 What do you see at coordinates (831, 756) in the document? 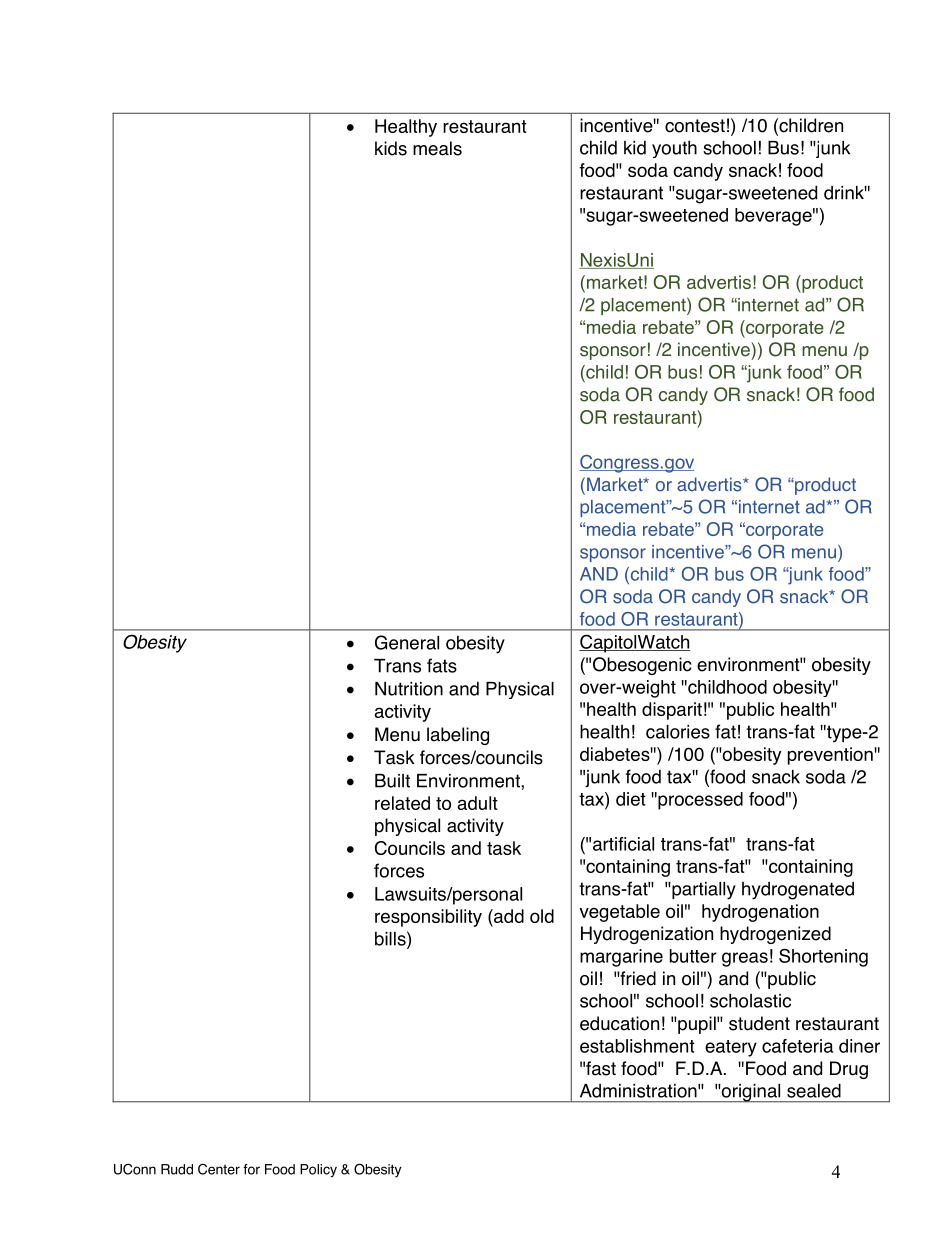
I see `prevention` at bounding box center [831, 756].
